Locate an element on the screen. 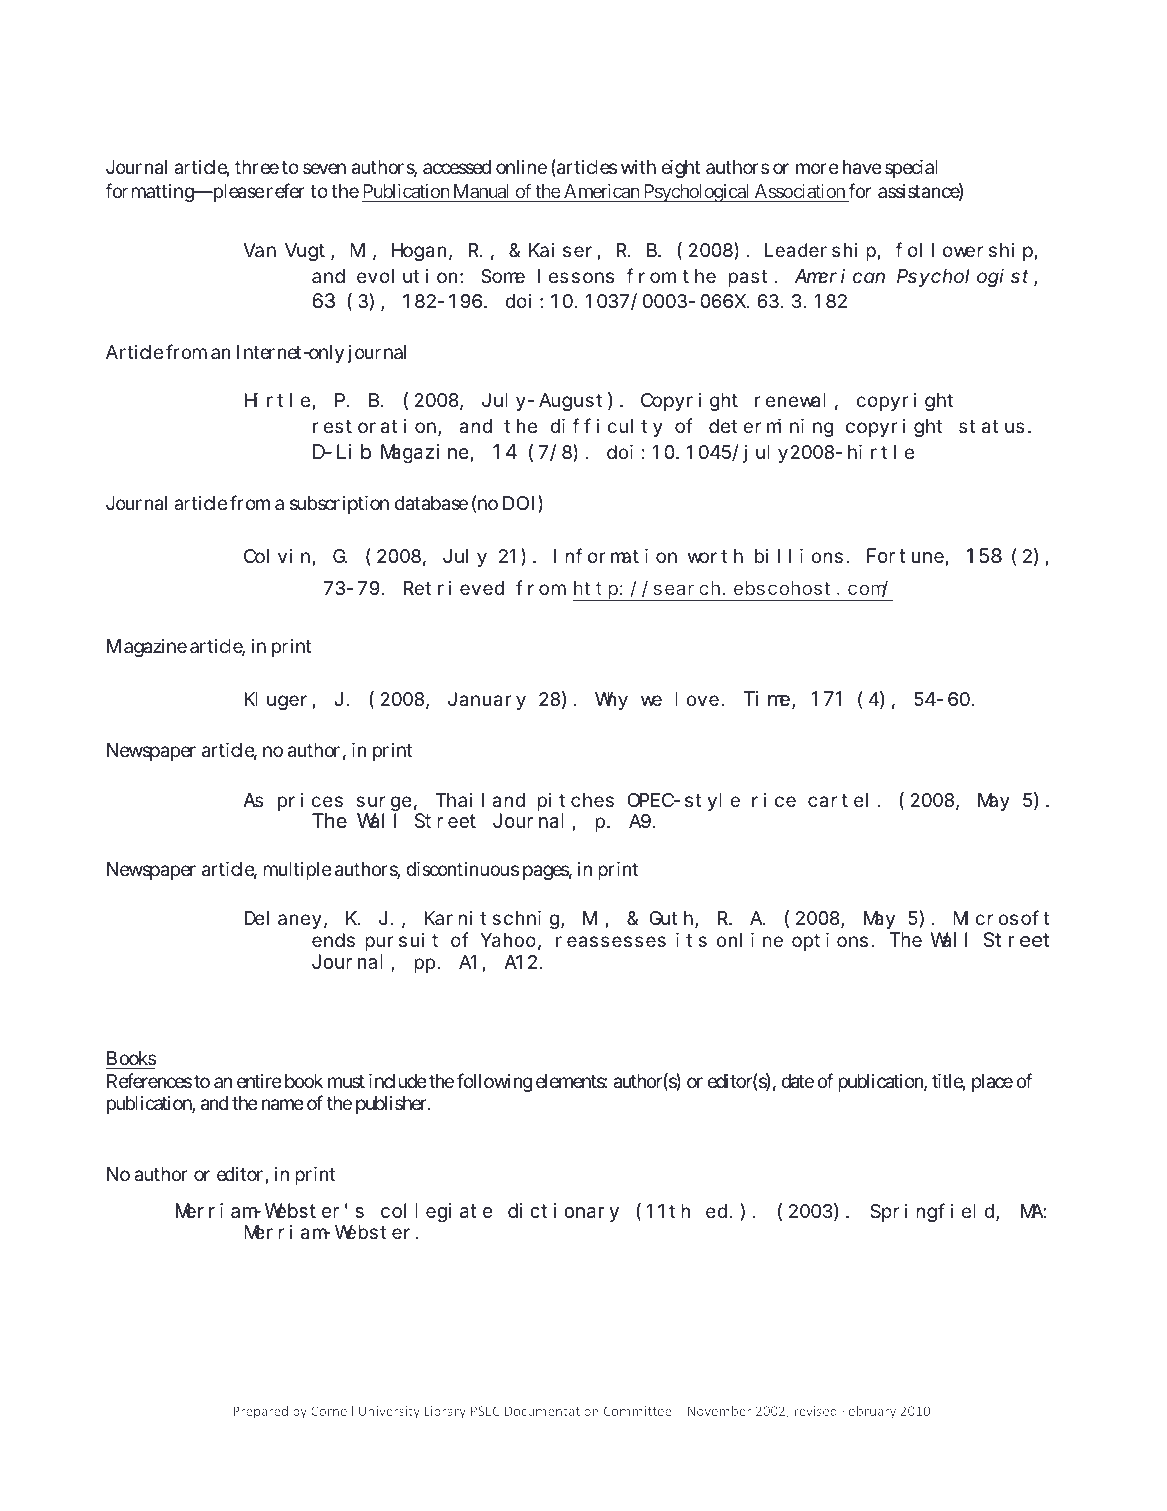 Image resolution: width=1167 pixels, height=1511 pixels. following is located at coordinates (494, 1082).
